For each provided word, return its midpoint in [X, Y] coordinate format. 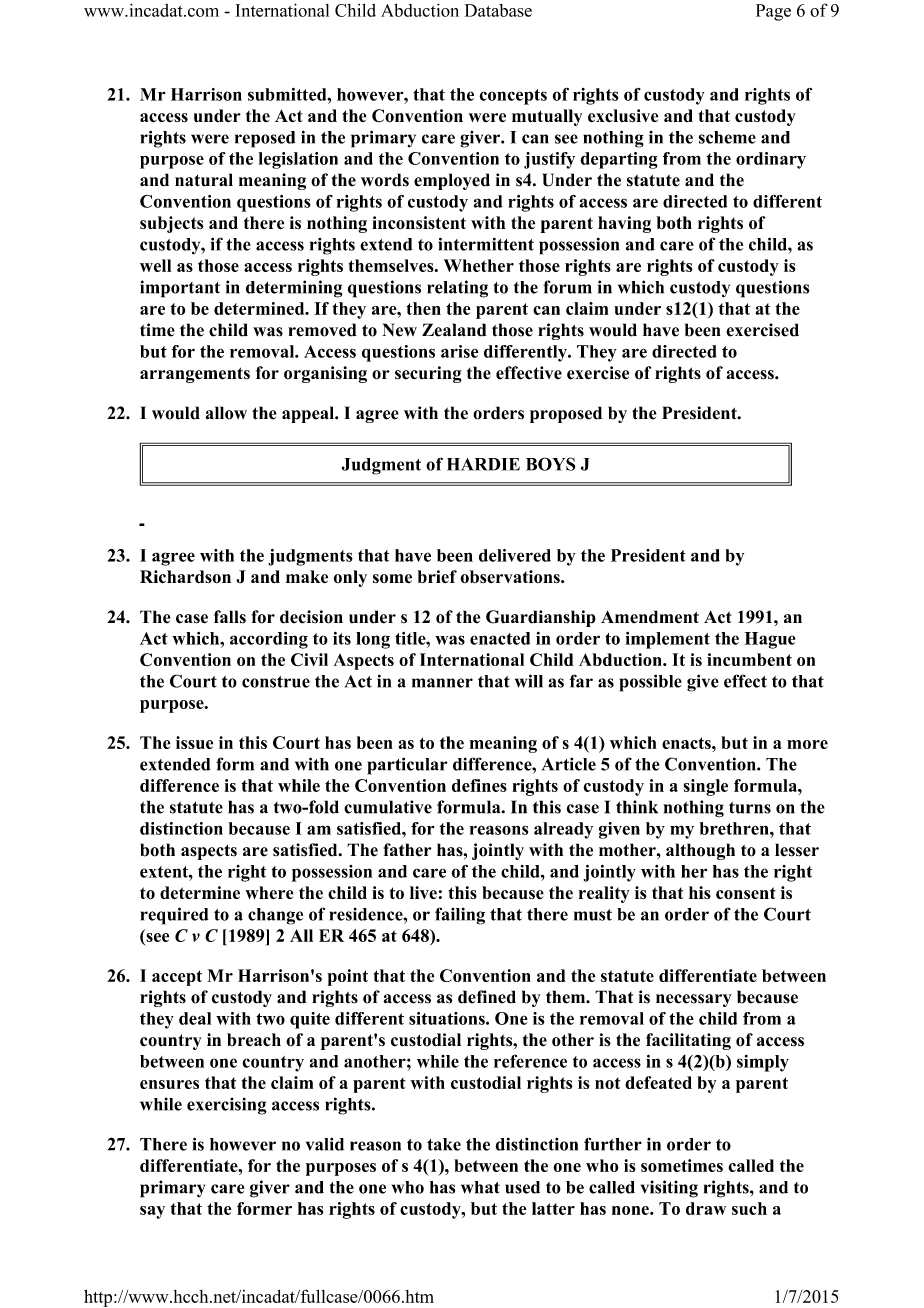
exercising [227, 1106]
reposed [265, 139]
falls [230, 616]
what [480, 1187]
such [749, 1208]
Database [498, 10]
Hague [769, 640]
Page [773, 12]
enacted [500, 638]
